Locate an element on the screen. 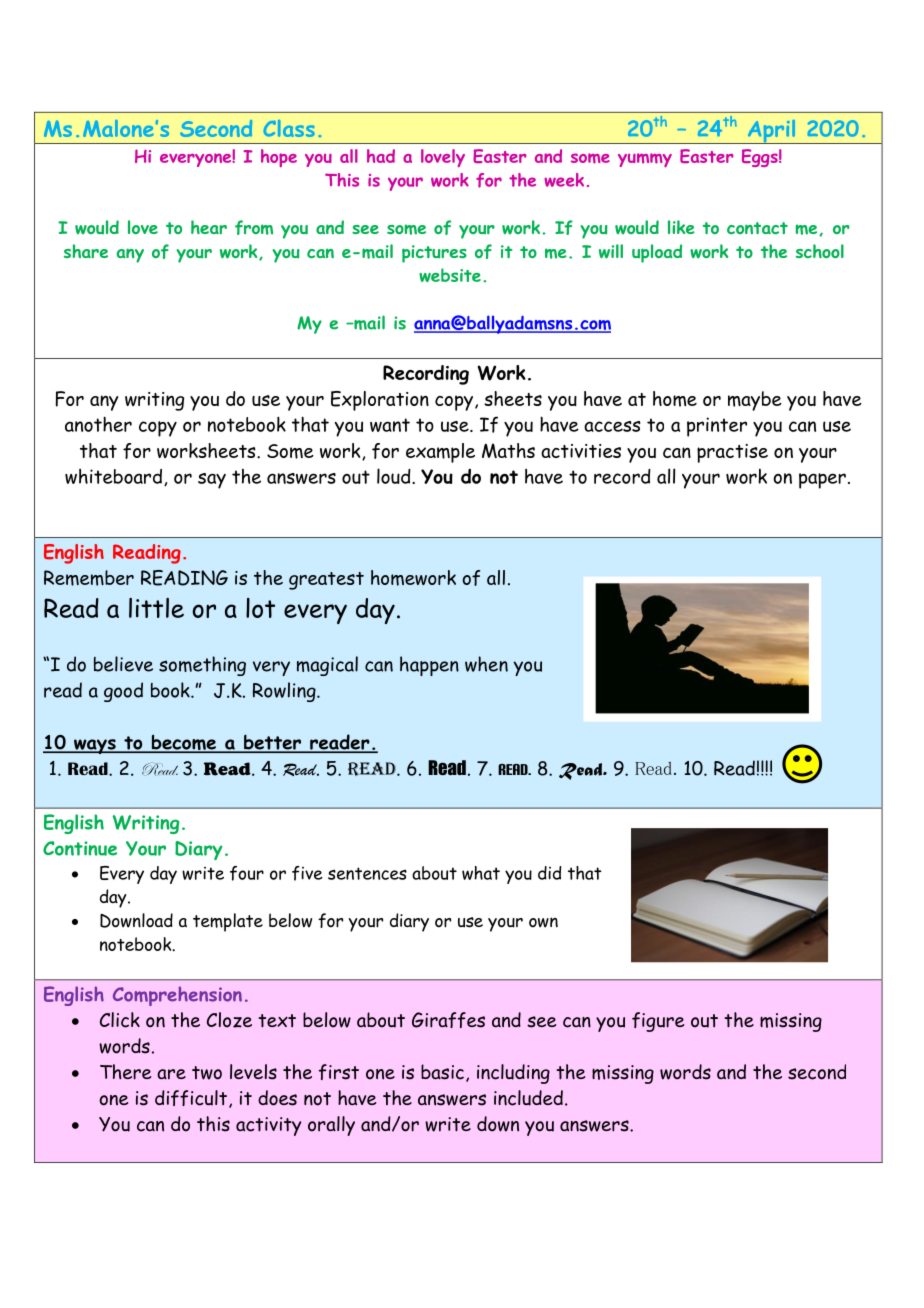 This screenshot has height=1308, width=924. difficult is located at coordinates (191, 1098).
